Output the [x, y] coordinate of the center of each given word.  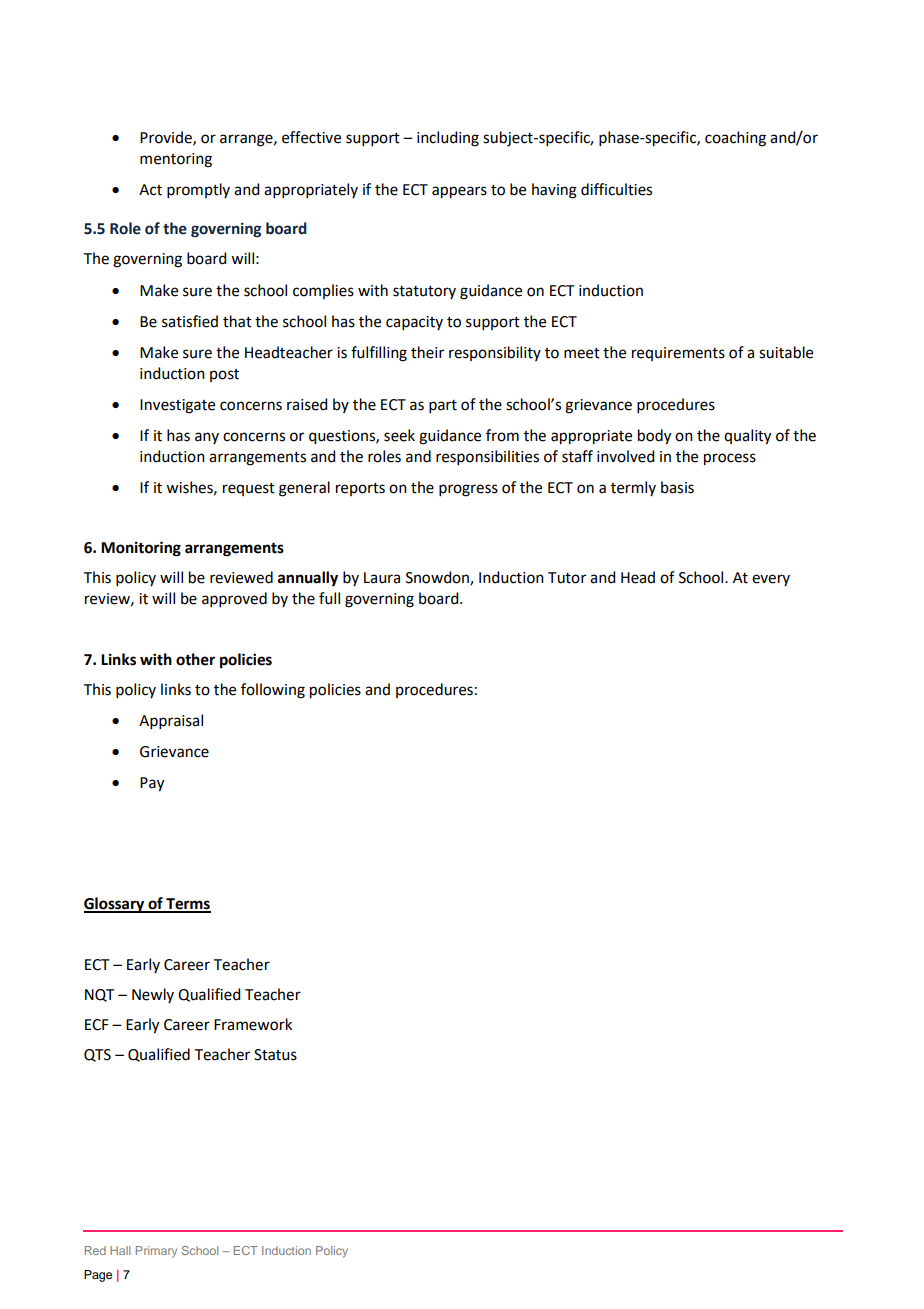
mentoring [176, 160]
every [771, 580]
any [207, 438]
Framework [253, 1024]
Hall [120, 1250]
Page [98, 1276]
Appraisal [171, 721]
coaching [735, 139]
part [443, 406]
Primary [156, 1252]
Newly [153, 995]
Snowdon [438, 578]
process [730, 459]
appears [459, 192]
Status [275, 1055]
